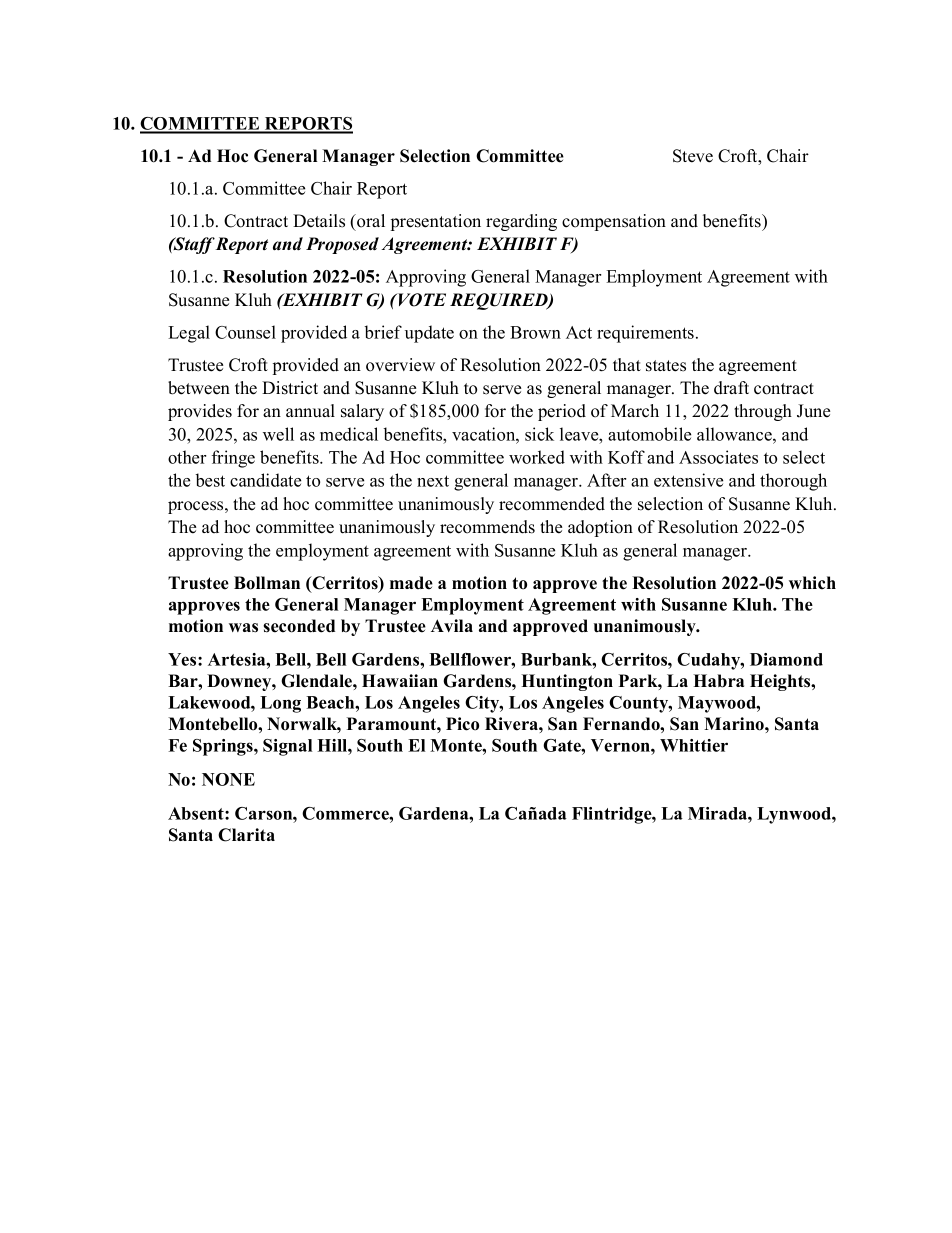 The image size is (952, 1233). What do you see at coordinates (521, 222) in the image?
I see `regarding` at bounding box center [521, 222].
